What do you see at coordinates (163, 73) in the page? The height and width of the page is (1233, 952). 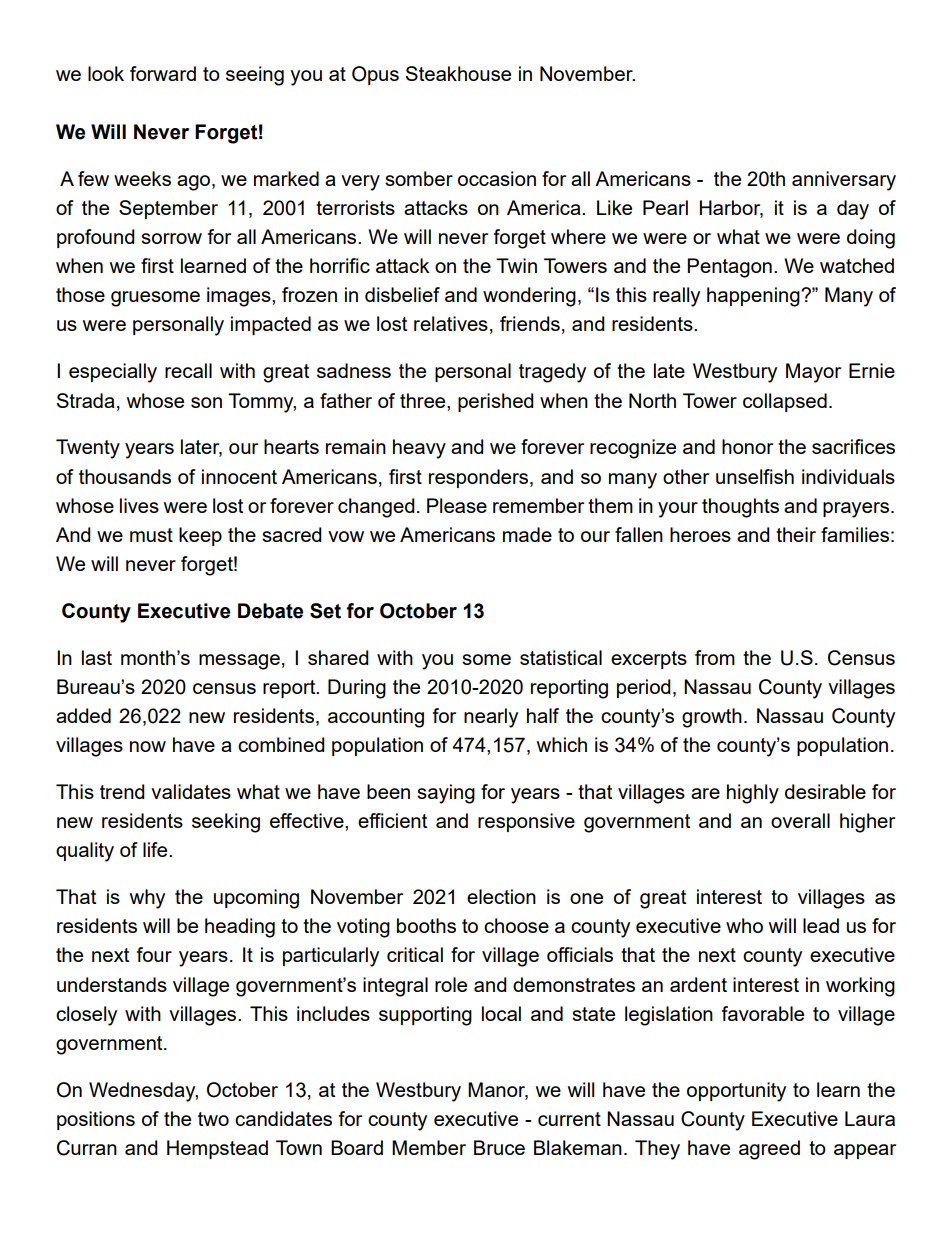 I see `forward` at bounding box center [163, 73].
